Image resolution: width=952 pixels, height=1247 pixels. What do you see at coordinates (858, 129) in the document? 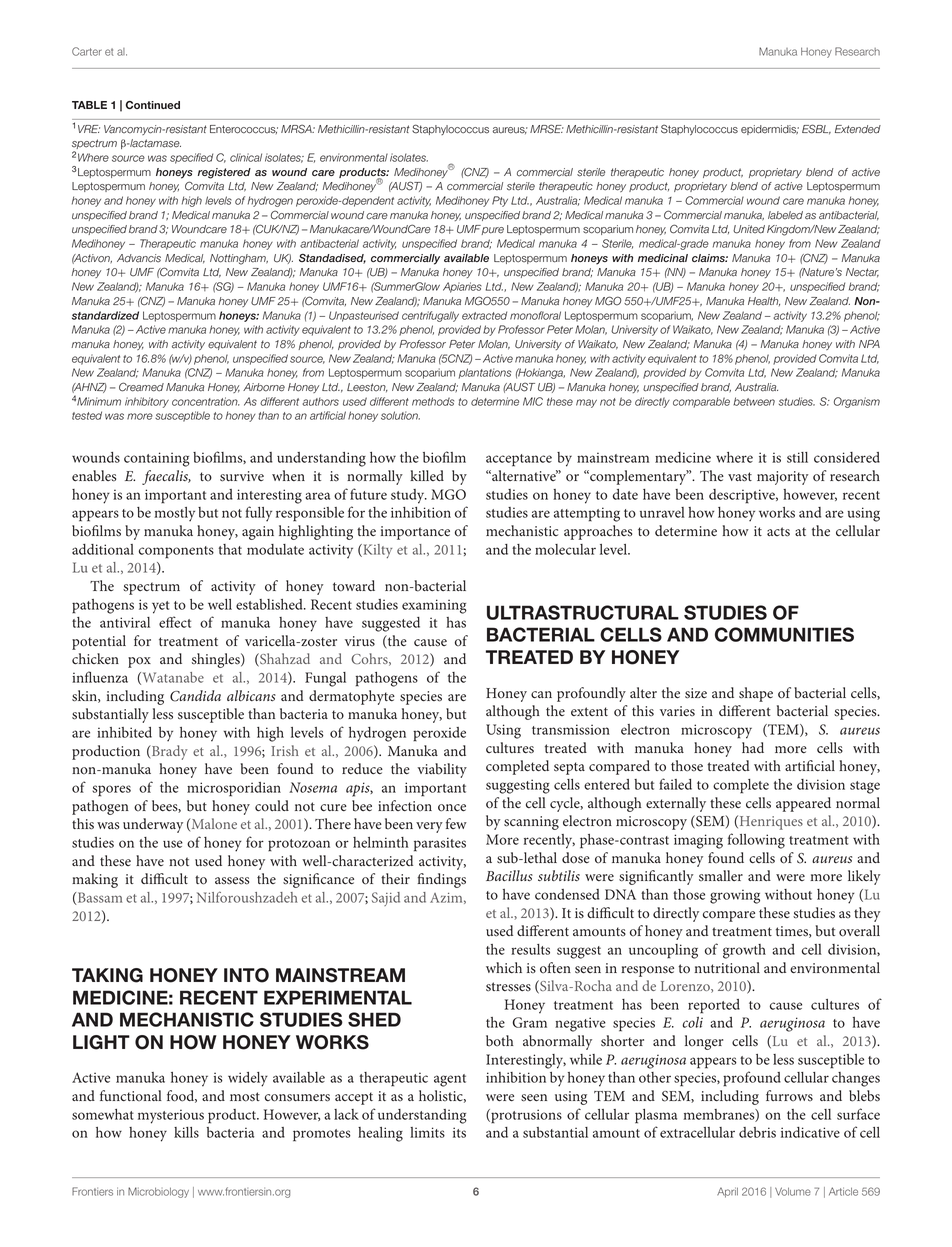
I see `Extended` at bounding box center [858, 129].
